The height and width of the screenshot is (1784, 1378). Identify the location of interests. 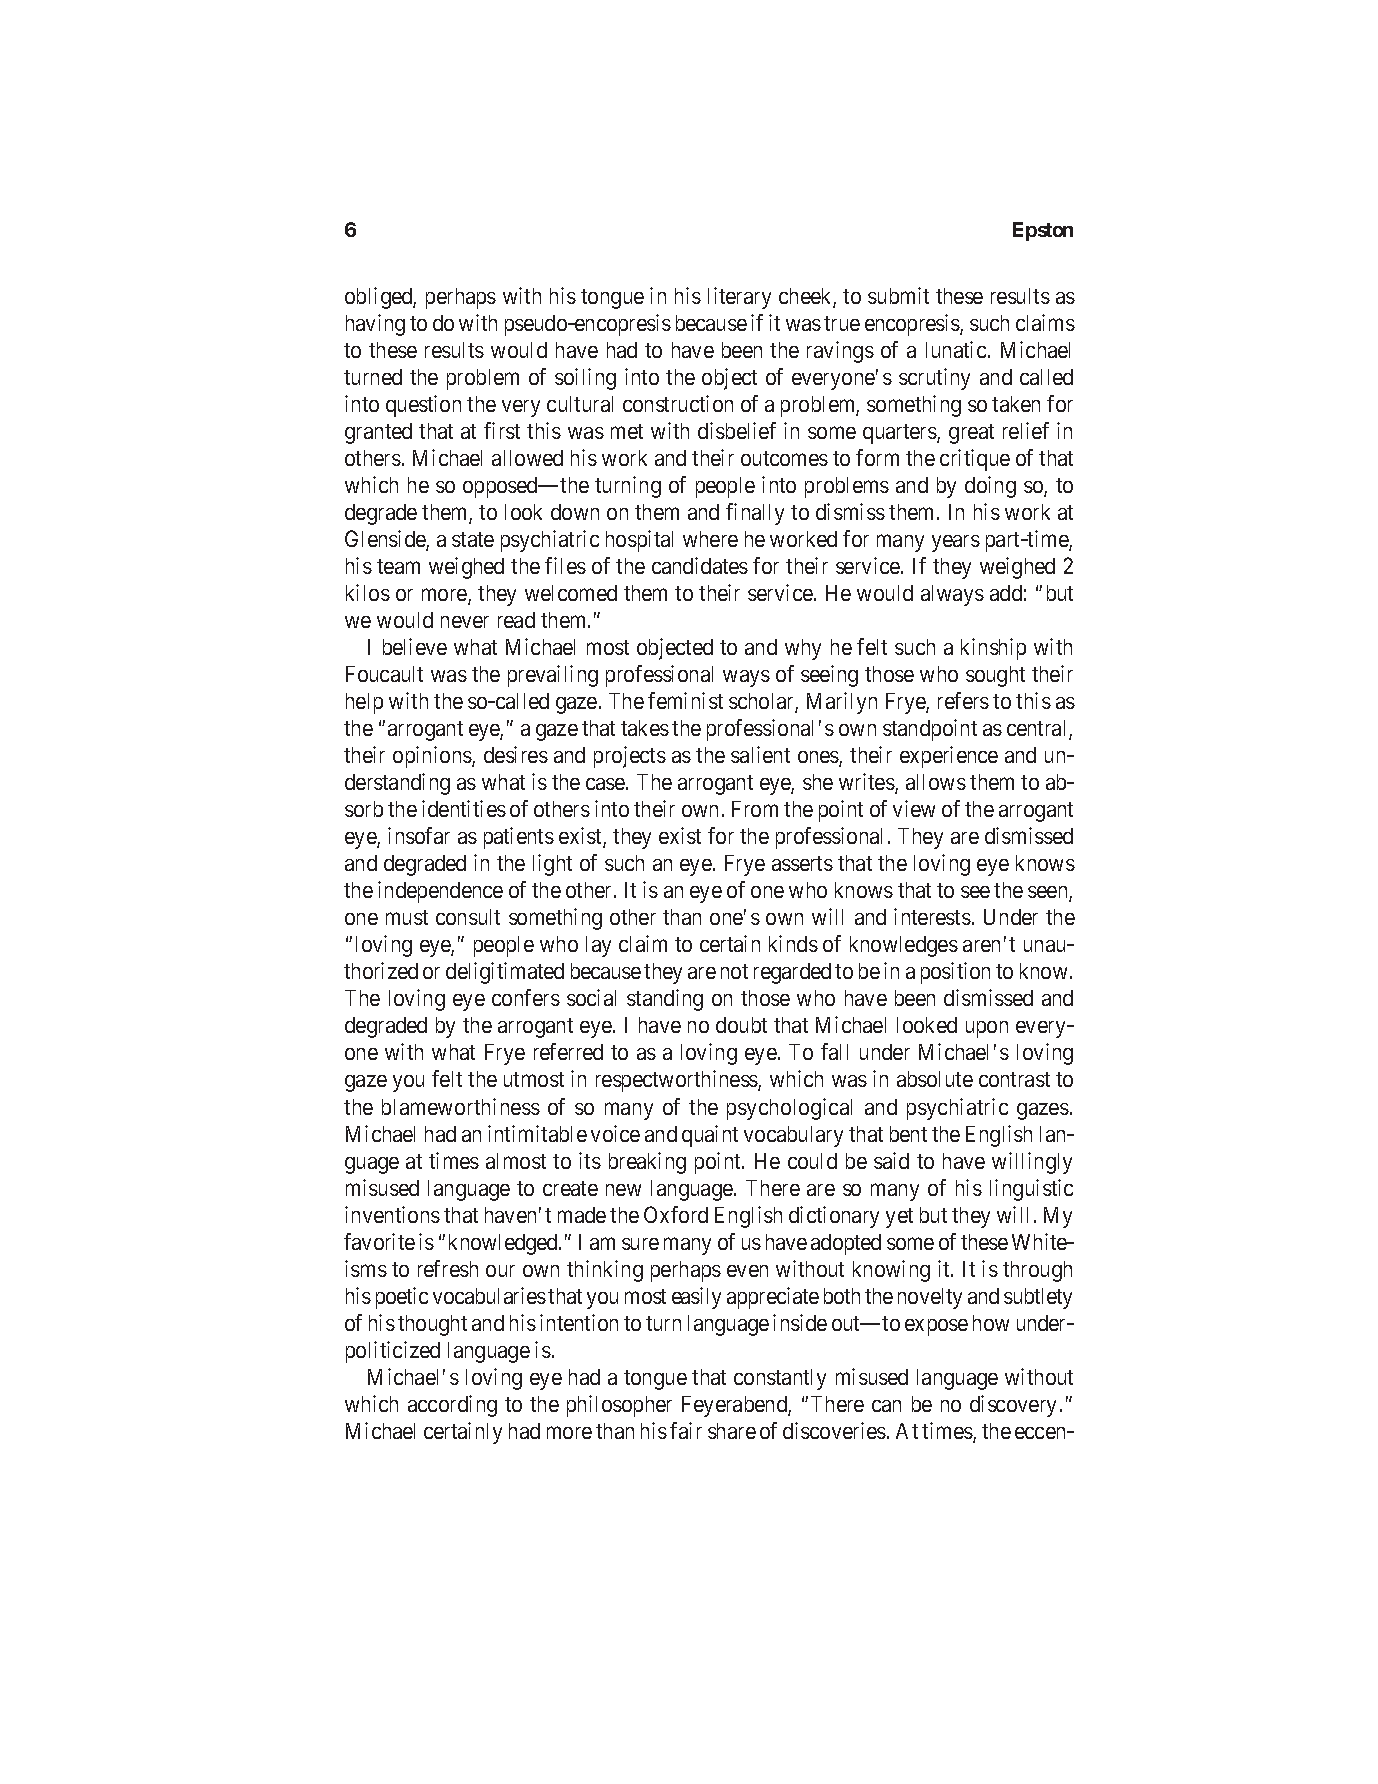
(932, 916).
